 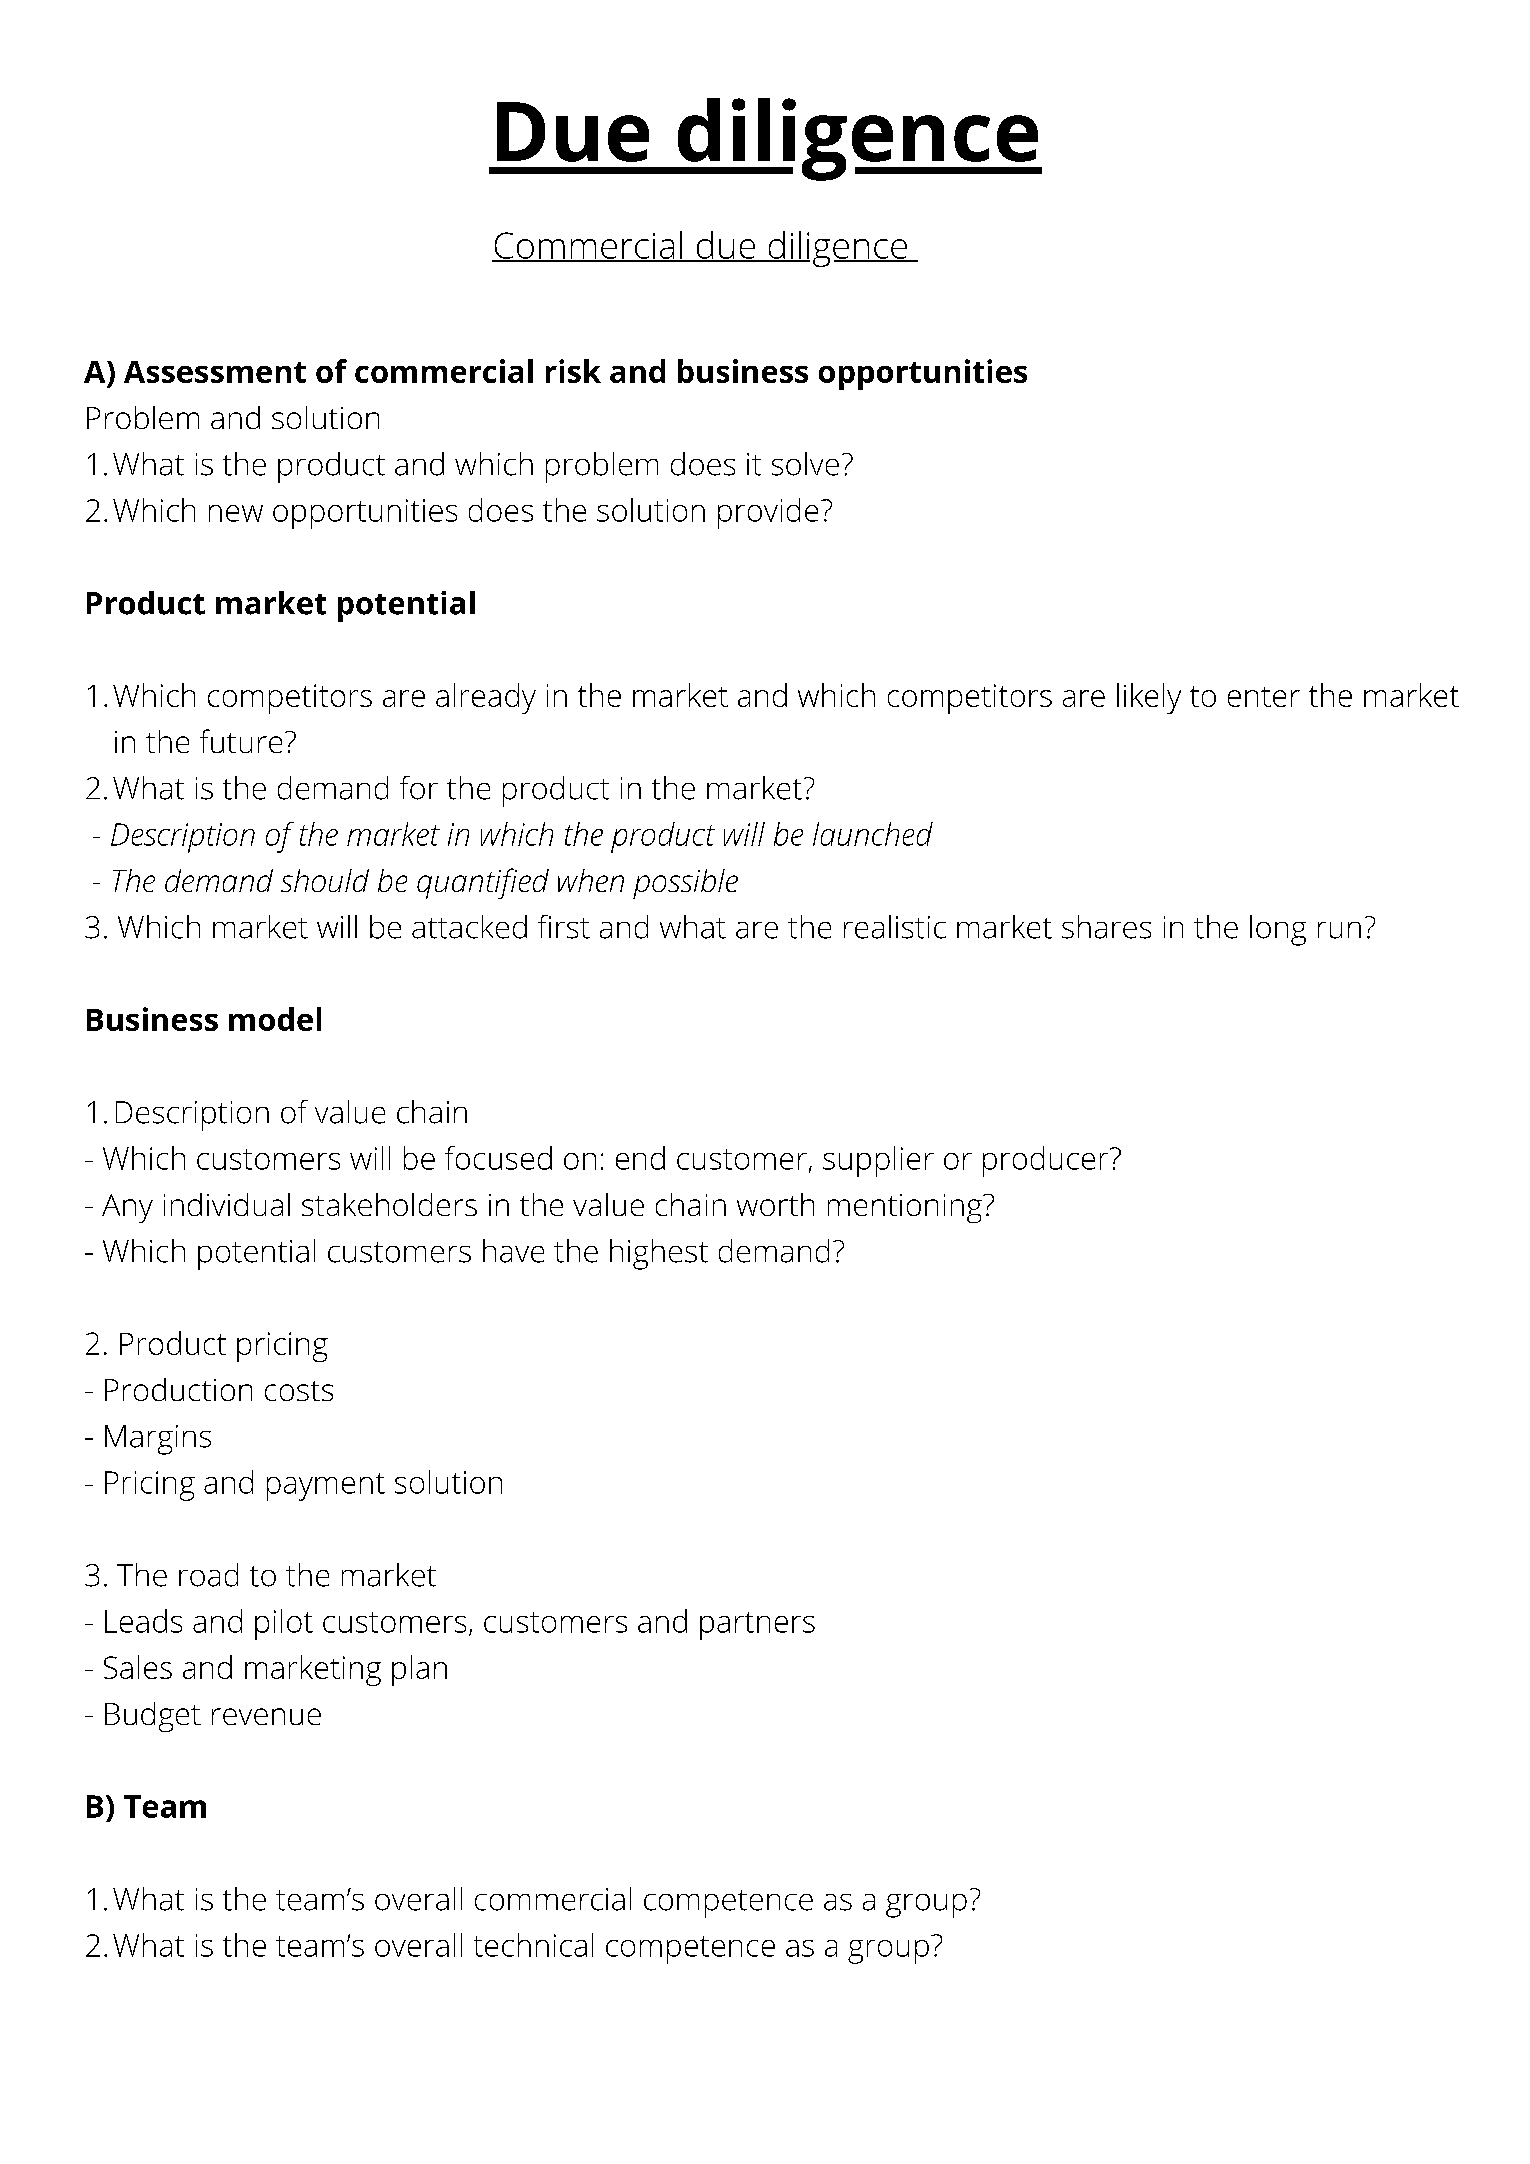 What do you see at coordinates (215, 372) in the screenshot?
I see `Assessment` at bounding box center [215, 372].
